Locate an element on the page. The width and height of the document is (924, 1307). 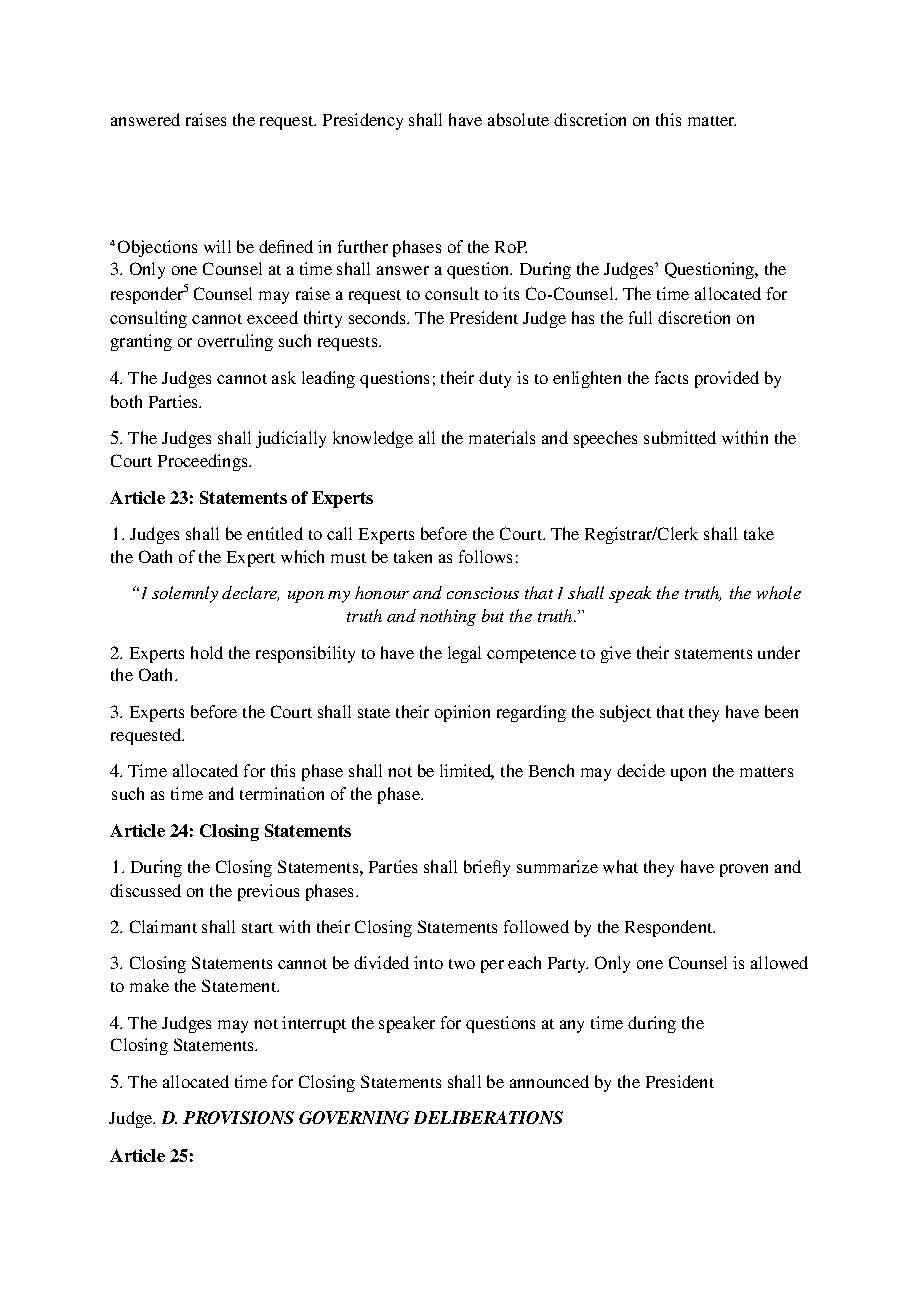
will is located at coordinates (217, 246).
